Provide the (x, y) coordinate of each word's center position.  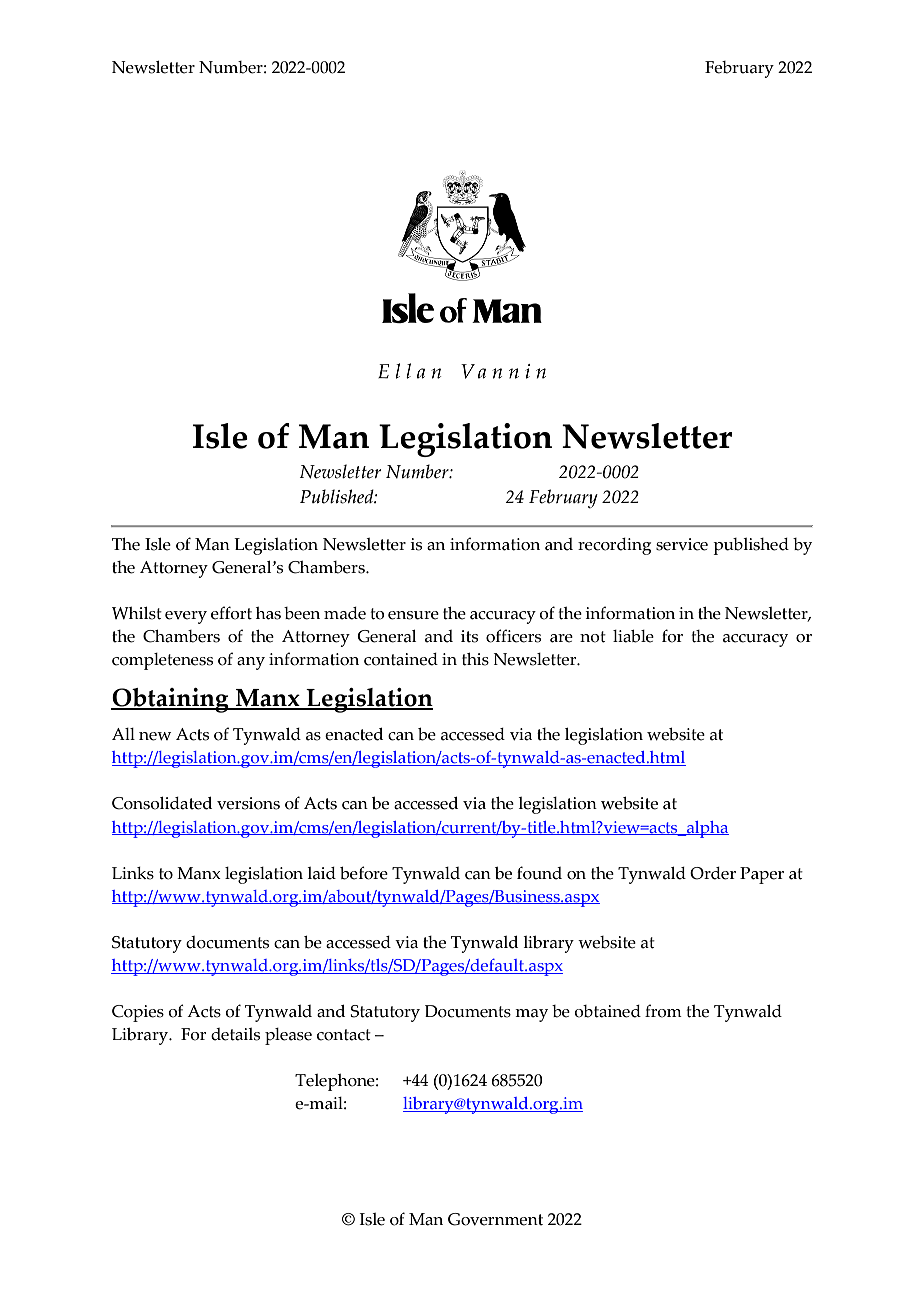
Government (495, 1219)
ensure (413, 615)
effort (231, 613)
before (364, 873)
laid (321, 873)
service (682, 544)
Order (713, 873)
